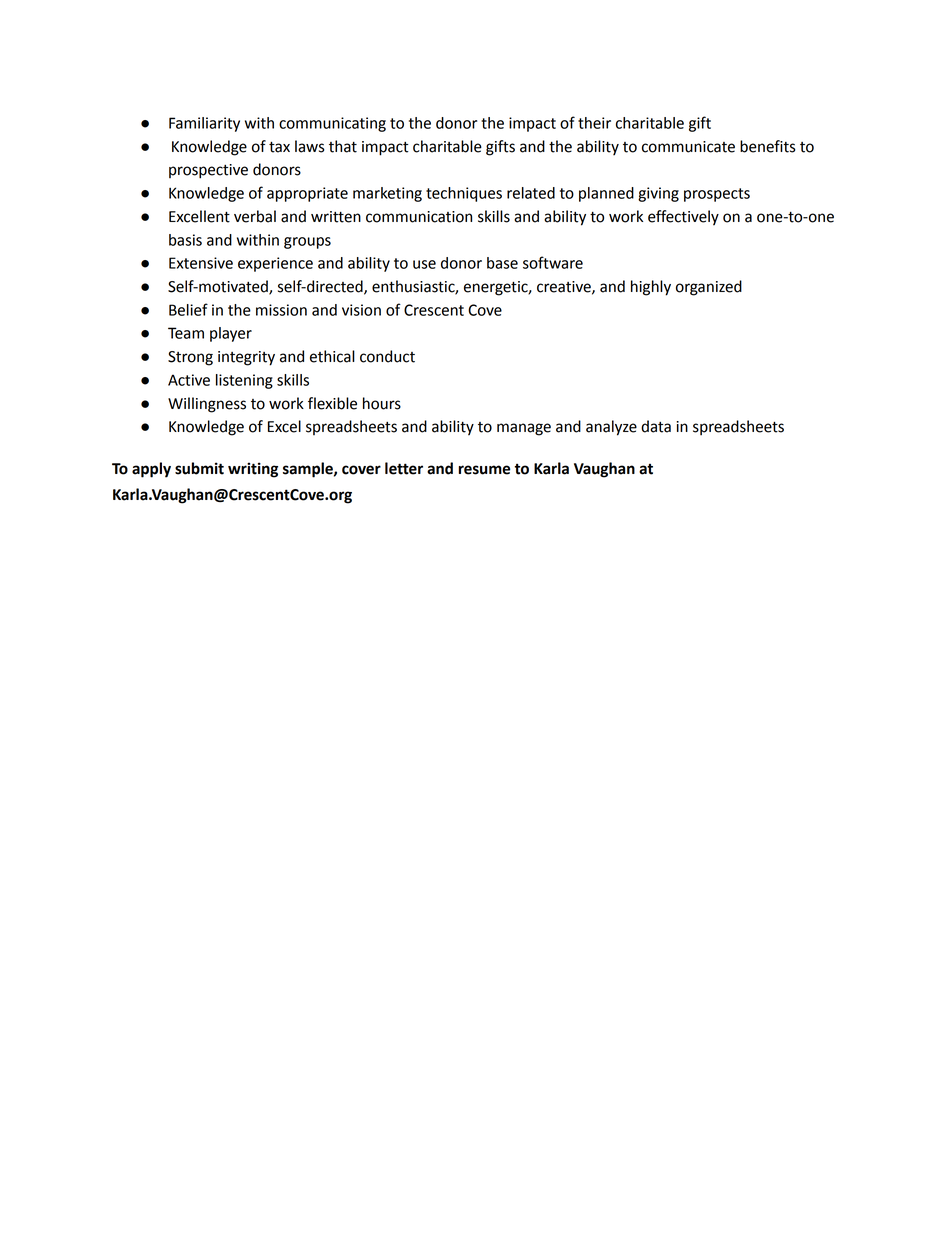 Image resolution: width=952 pixels, height=1233 pixels. I want to click on conduct, so click(387, 356).
